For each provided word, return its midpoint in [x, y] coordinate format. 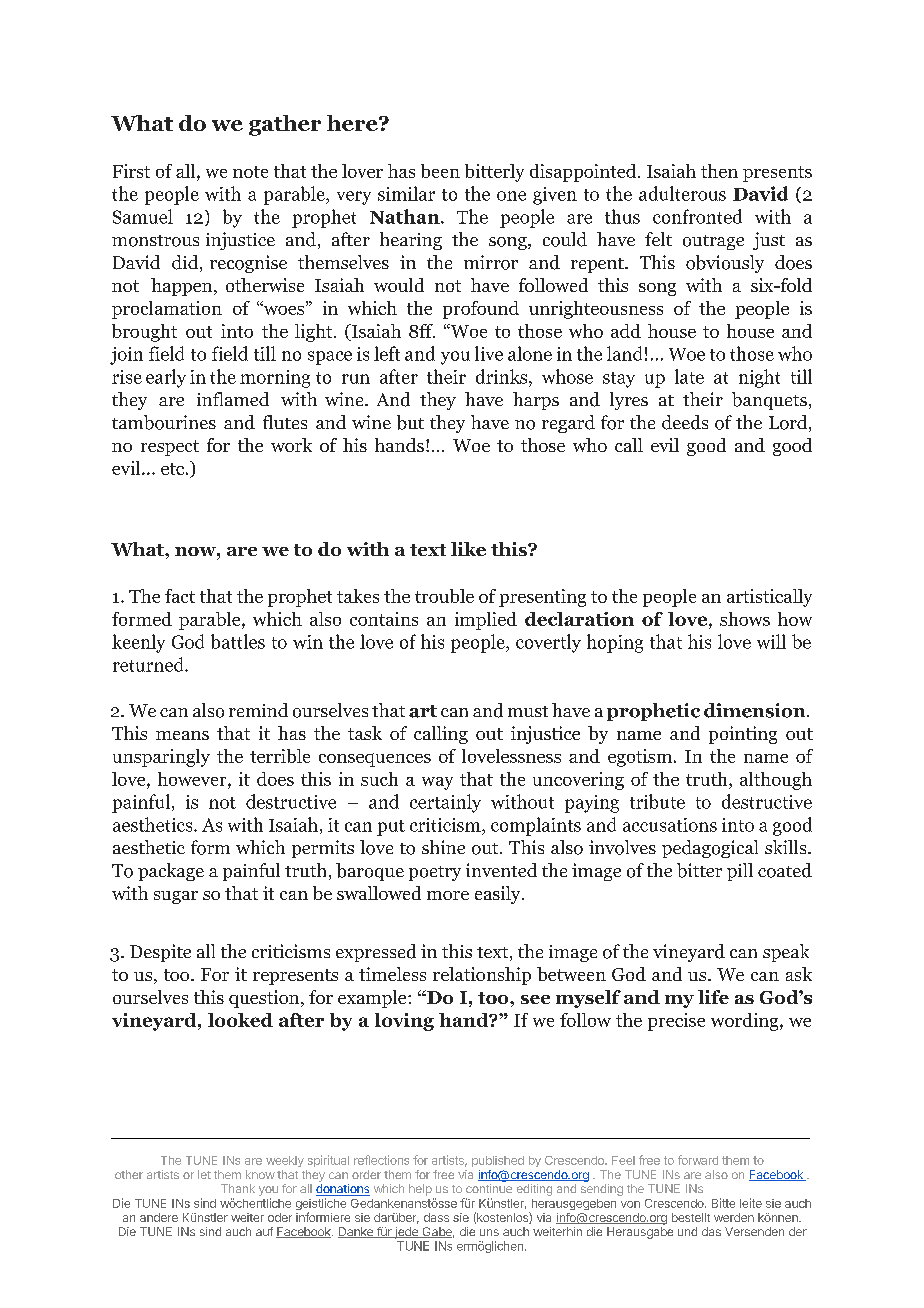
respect [170, 448]
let [204, 1174]
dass [436, 1217]
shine [443, 847]
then [719, 171]
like [468, 549]
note [250, 172]
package [171, 872]
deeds [685, 422]
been [440, 171]
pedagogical [710, 849]
